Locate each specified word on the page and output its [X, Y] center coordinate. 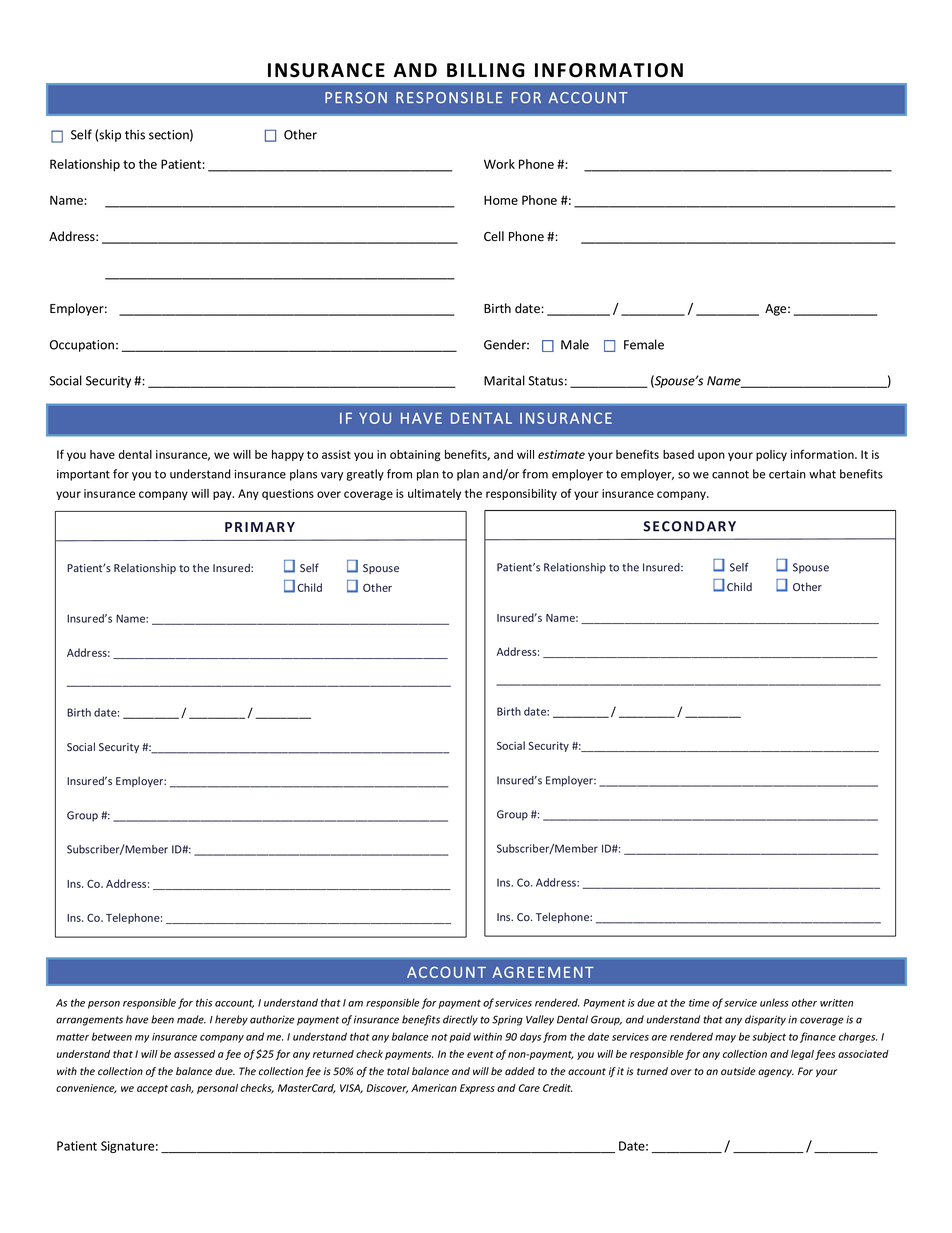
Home [501, 200]
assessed [194, 1054]
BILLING [486, 70]
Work [499, 164]
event [480, 1054]
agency [776, 1073]
